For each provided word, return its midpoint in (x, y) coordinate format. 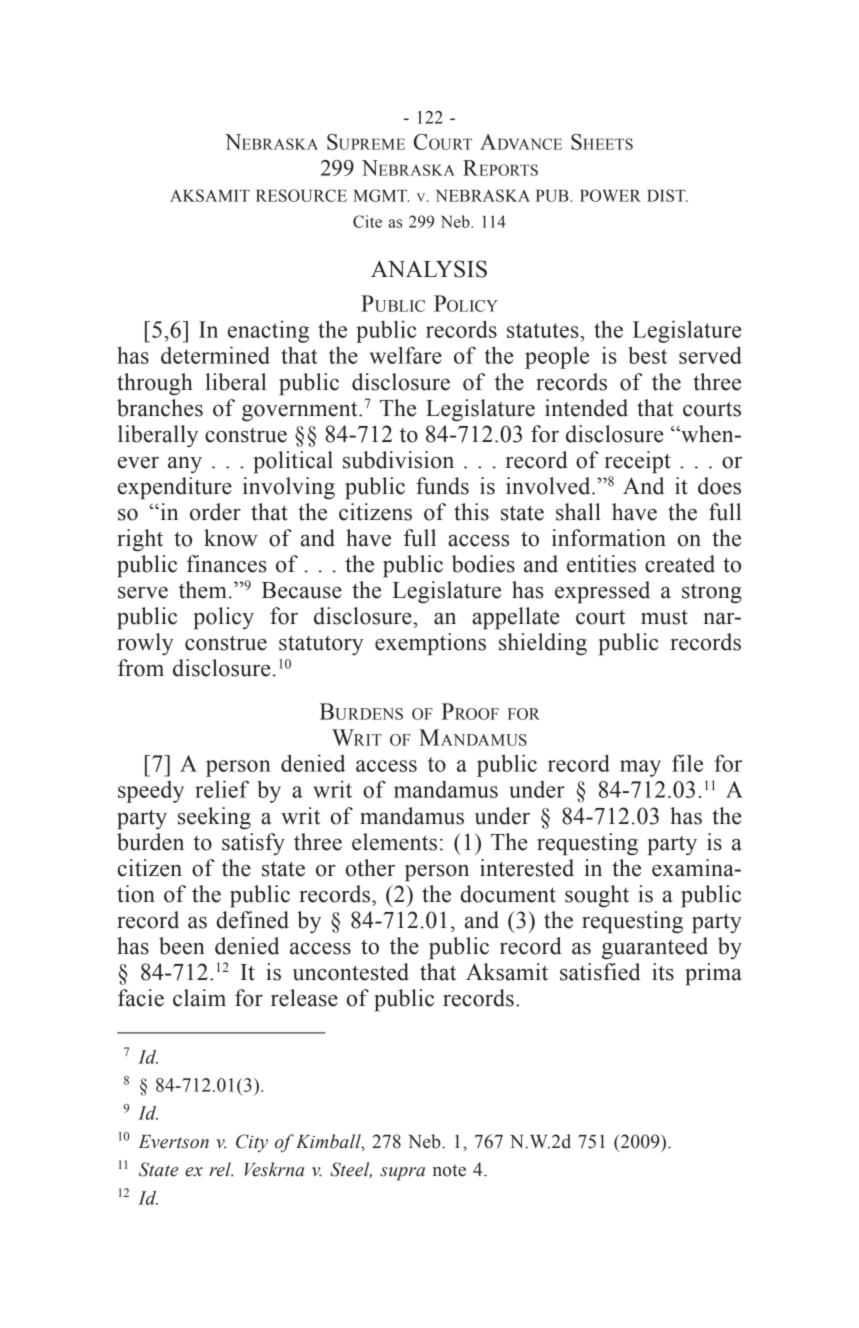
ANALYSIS (429, 269)
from (141, 668)
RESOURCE (301, 195)
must (664, 617)
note (449, 1170)
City (252, 1143)
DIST (667, 195)
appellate (515, 618)
